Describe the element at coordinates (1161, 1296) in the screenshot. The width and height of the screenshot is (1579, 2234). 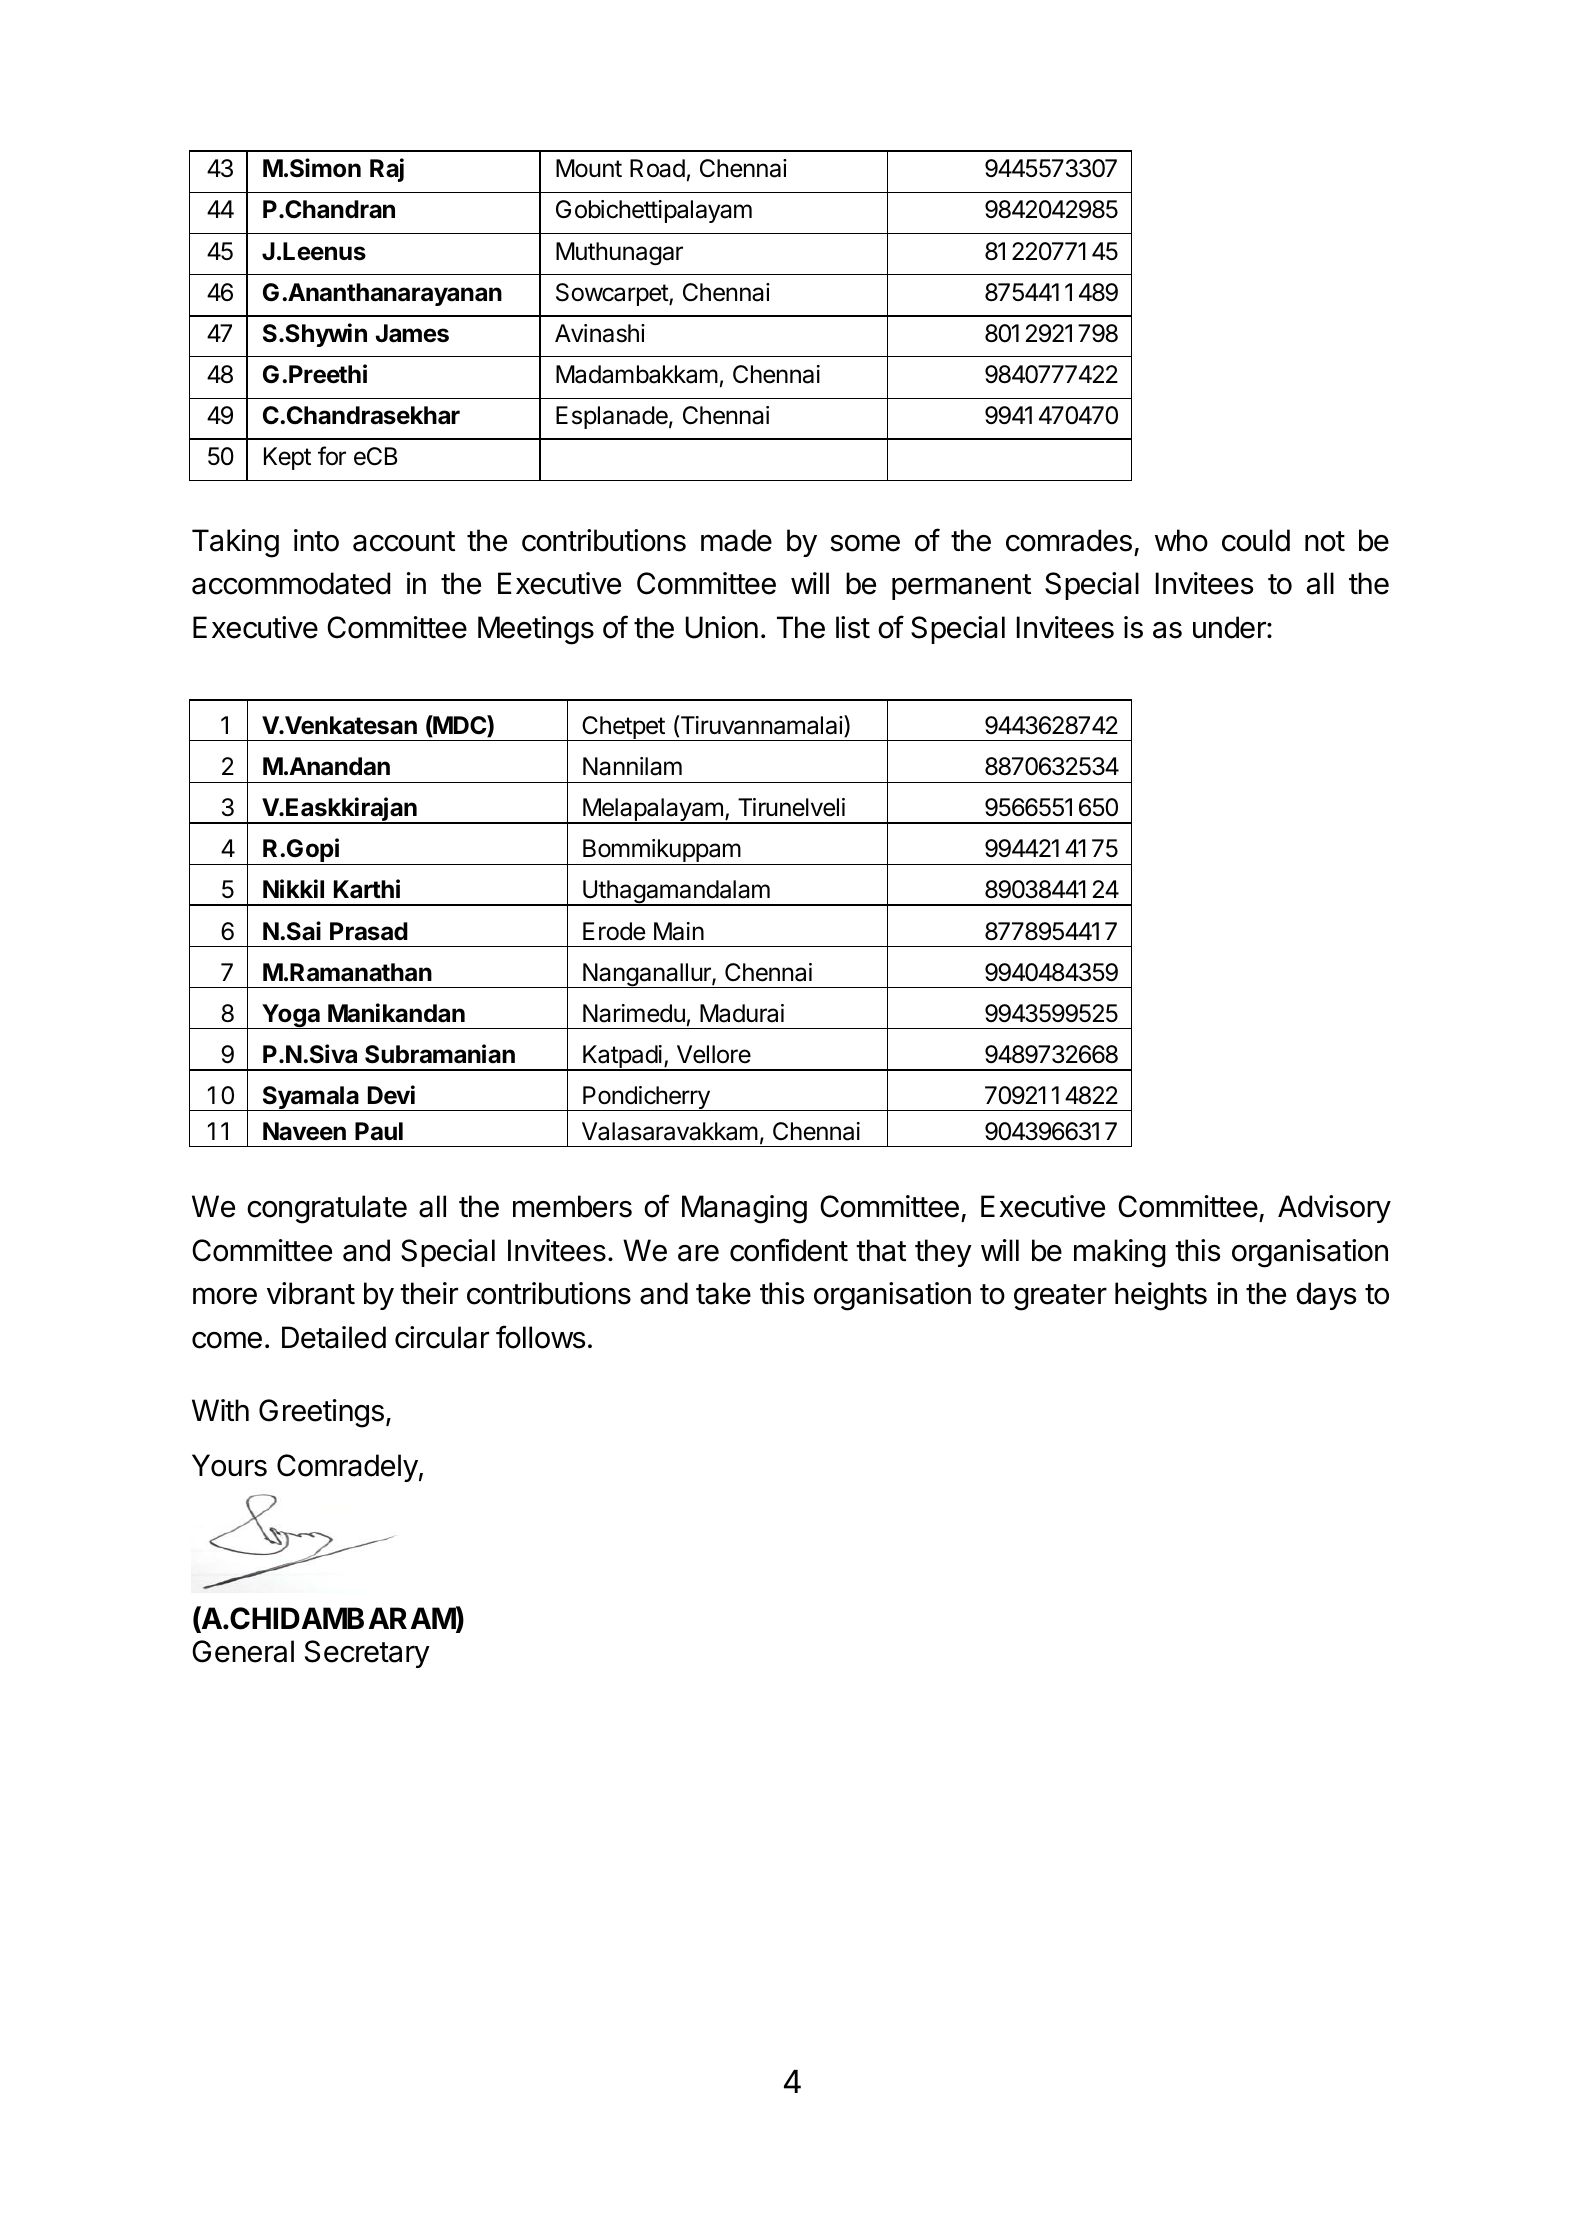
I see `heights` at that location.
